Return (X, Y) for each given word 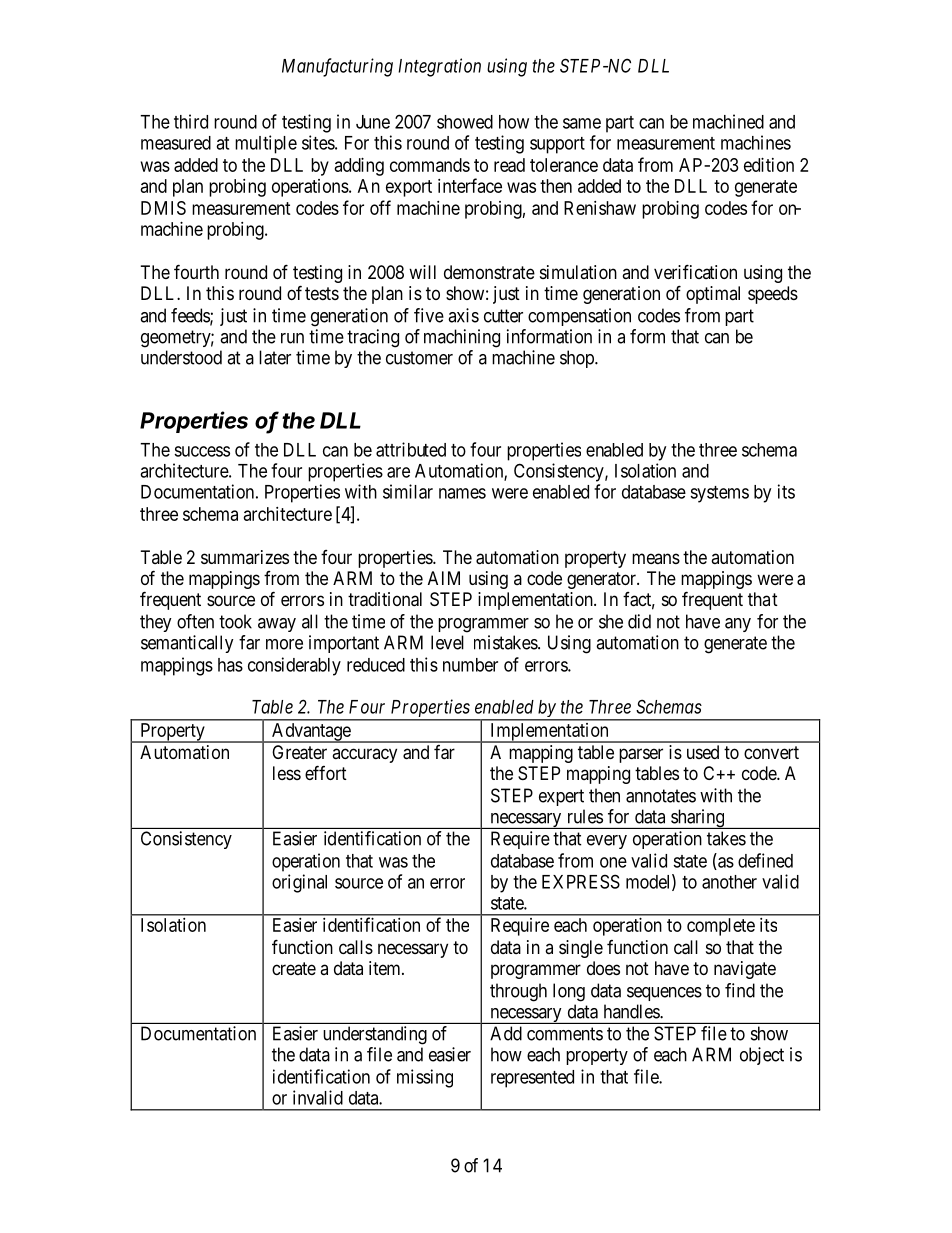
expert (561, 797)
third (191, 121)
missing (425, 1078)
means (656, 558)
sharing (698, 819)
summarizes (245, 557)
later (275, 357)
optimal (713, 295)
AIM (444, 578)
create (294, 968)
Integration (439, 67)
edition (769, 165)
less (287, 773)
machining (462, 338)
